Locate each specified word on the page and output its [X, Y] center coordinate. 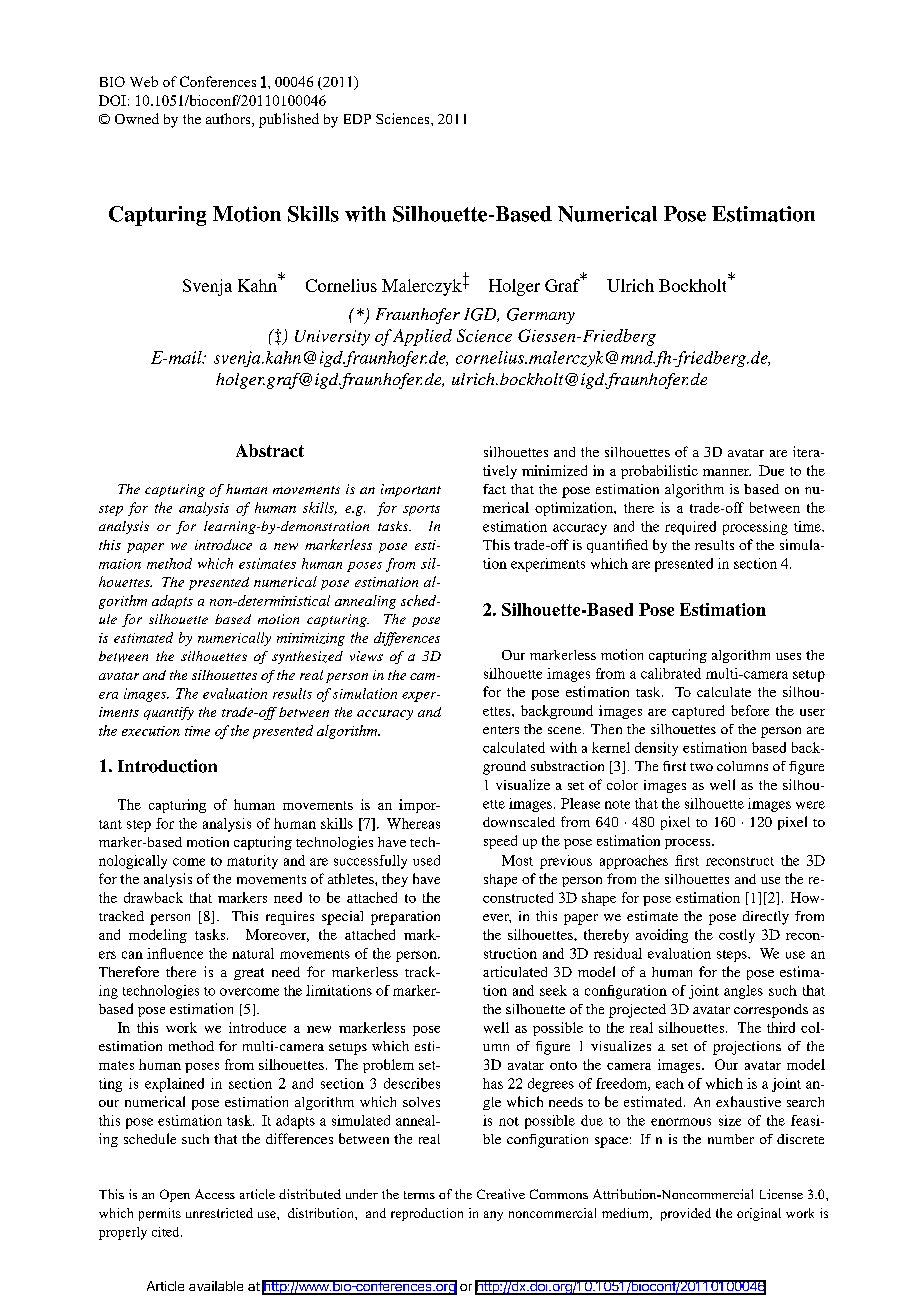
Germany [541, 316]
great [249, 974]
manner [727, 472]
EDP [357, 119]
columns [742, 766]
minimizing [311, 639]
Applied [422, 337]
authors [229, 120]
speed [500, 842]
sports [421, 510]
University [332, 338]
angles [743, 992]
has [493, 1083]
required [690, 528]
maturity [252, 862]
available [216, 1286]
